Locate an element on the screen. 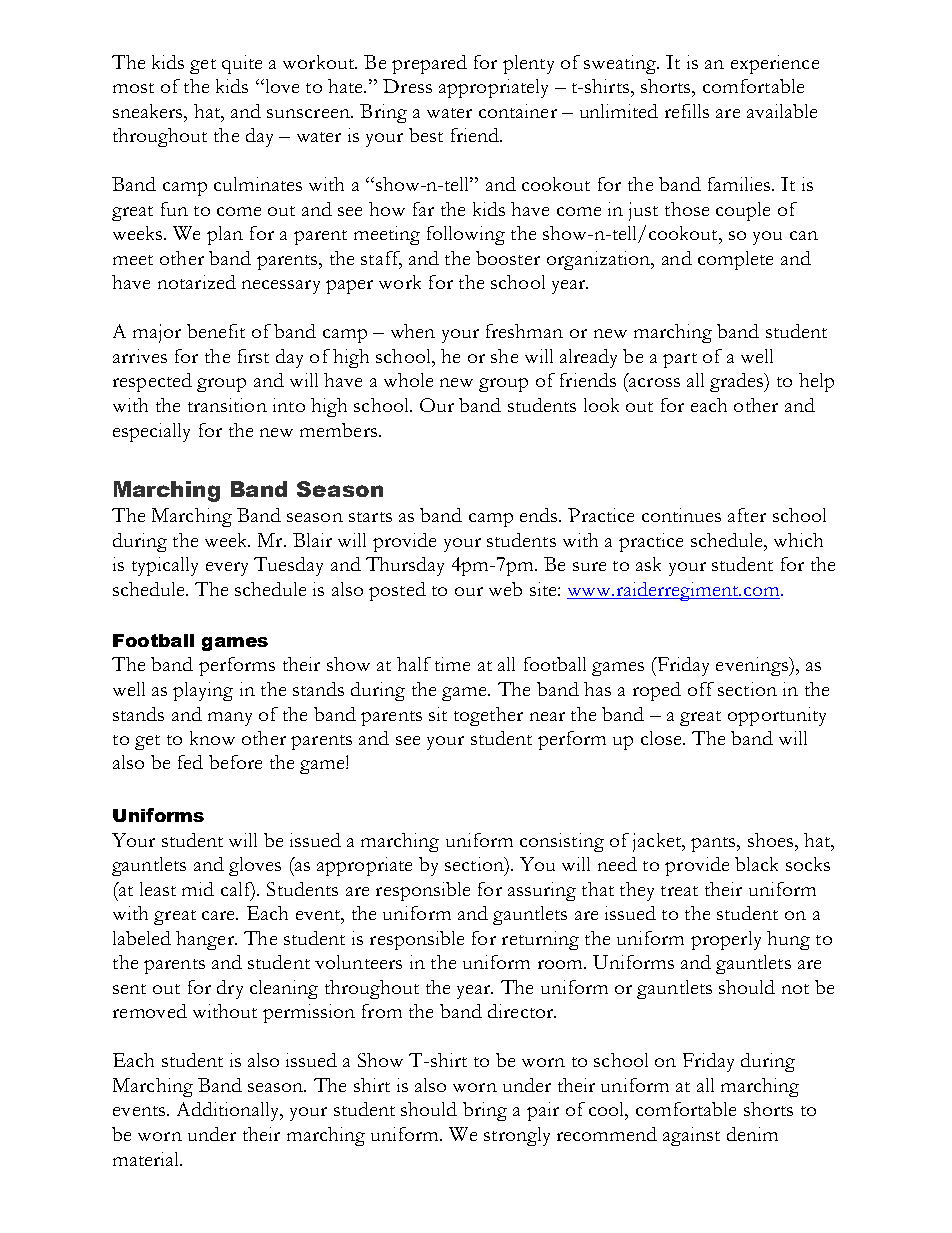  fed is located at coordinates (190, 762).
